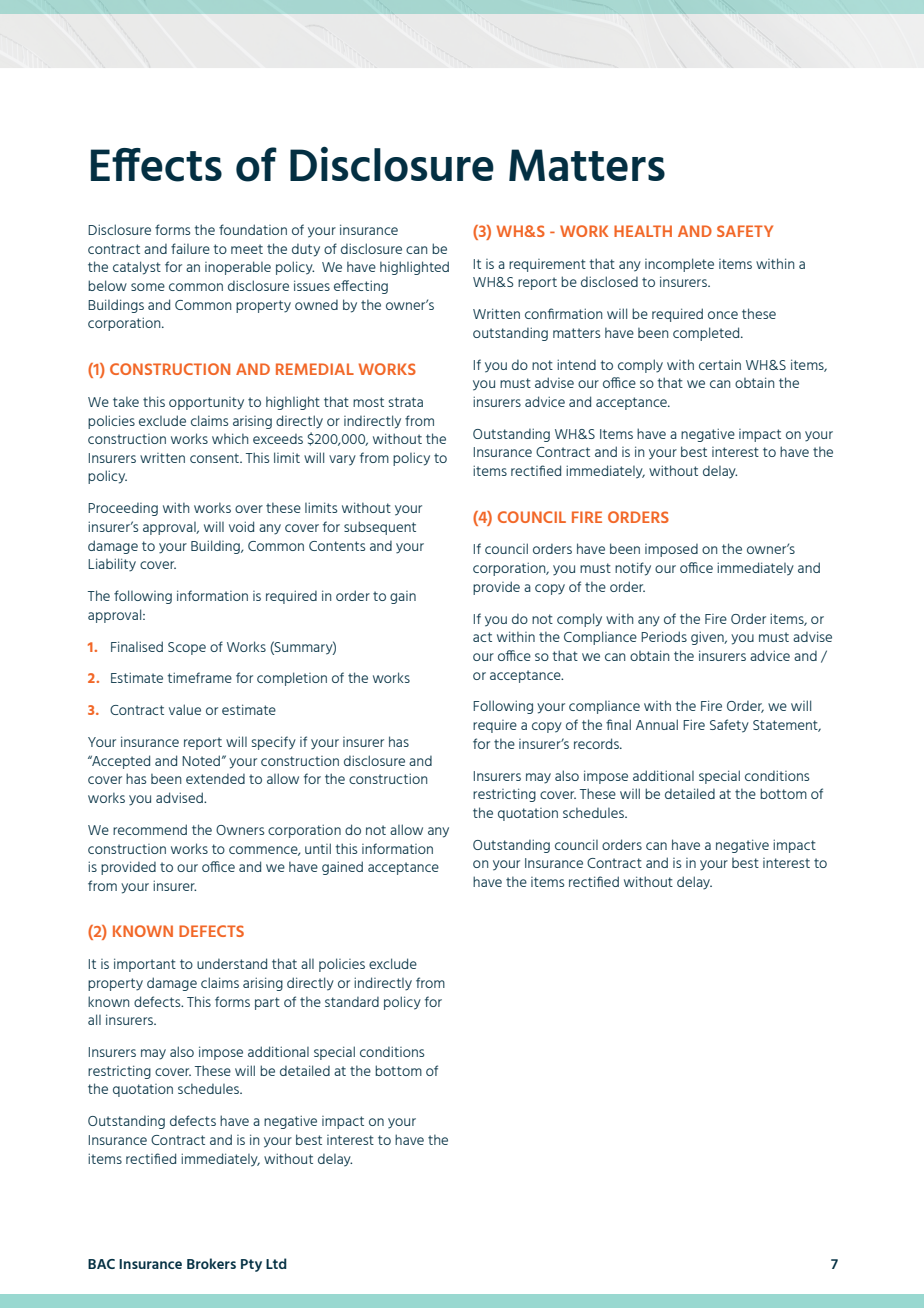 This page has width=924, height=1308. Describe the element at coordinates (643, 231) in the page. I see `HEALTH` at that location.
